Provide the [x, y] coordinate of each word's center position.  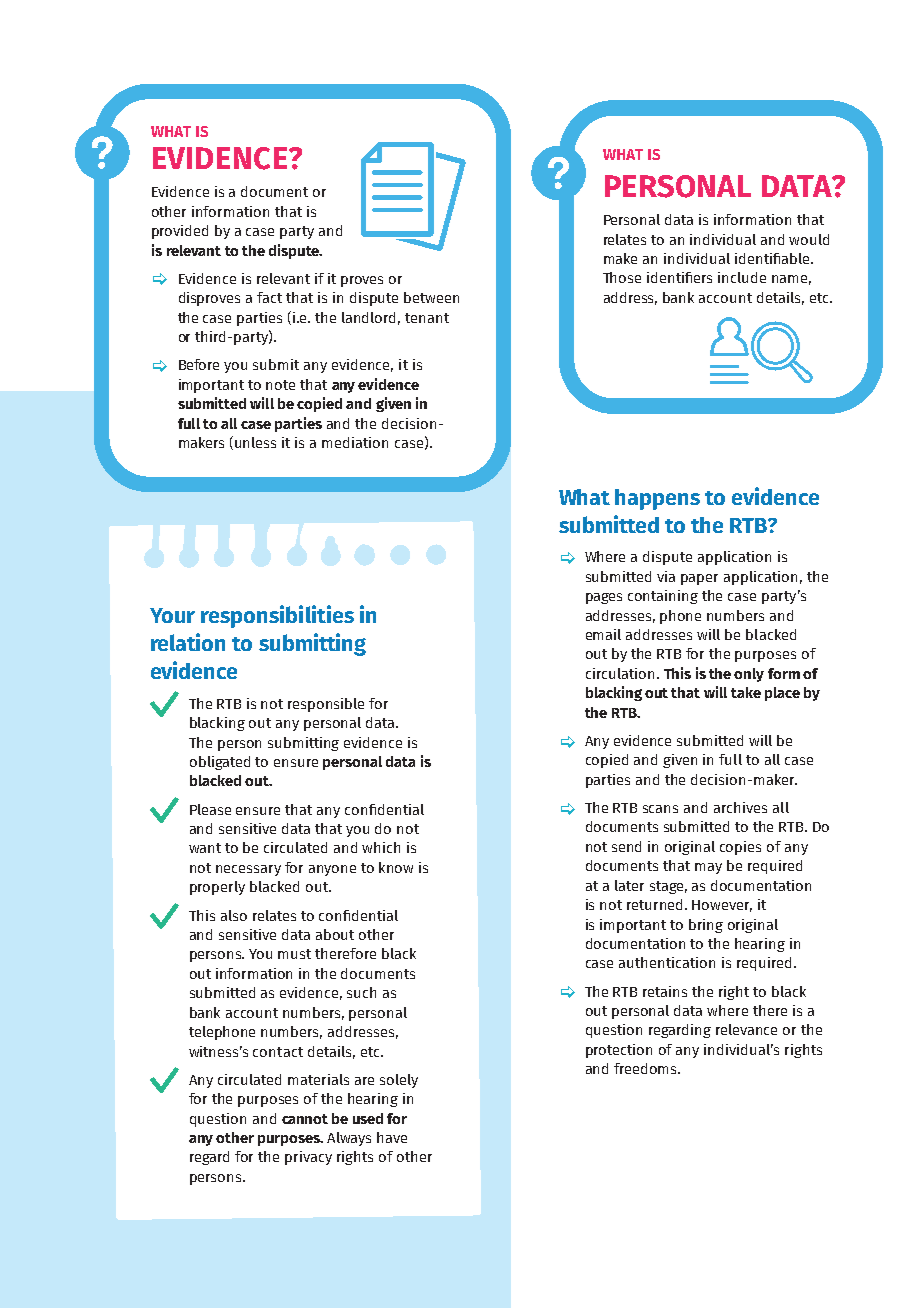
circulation [620, 673]
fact [269, 297]
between [431, 297]
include [742, 277]
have [392, 1137]
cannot [305, 1119]
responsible [326, 705]
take [746, 692]
